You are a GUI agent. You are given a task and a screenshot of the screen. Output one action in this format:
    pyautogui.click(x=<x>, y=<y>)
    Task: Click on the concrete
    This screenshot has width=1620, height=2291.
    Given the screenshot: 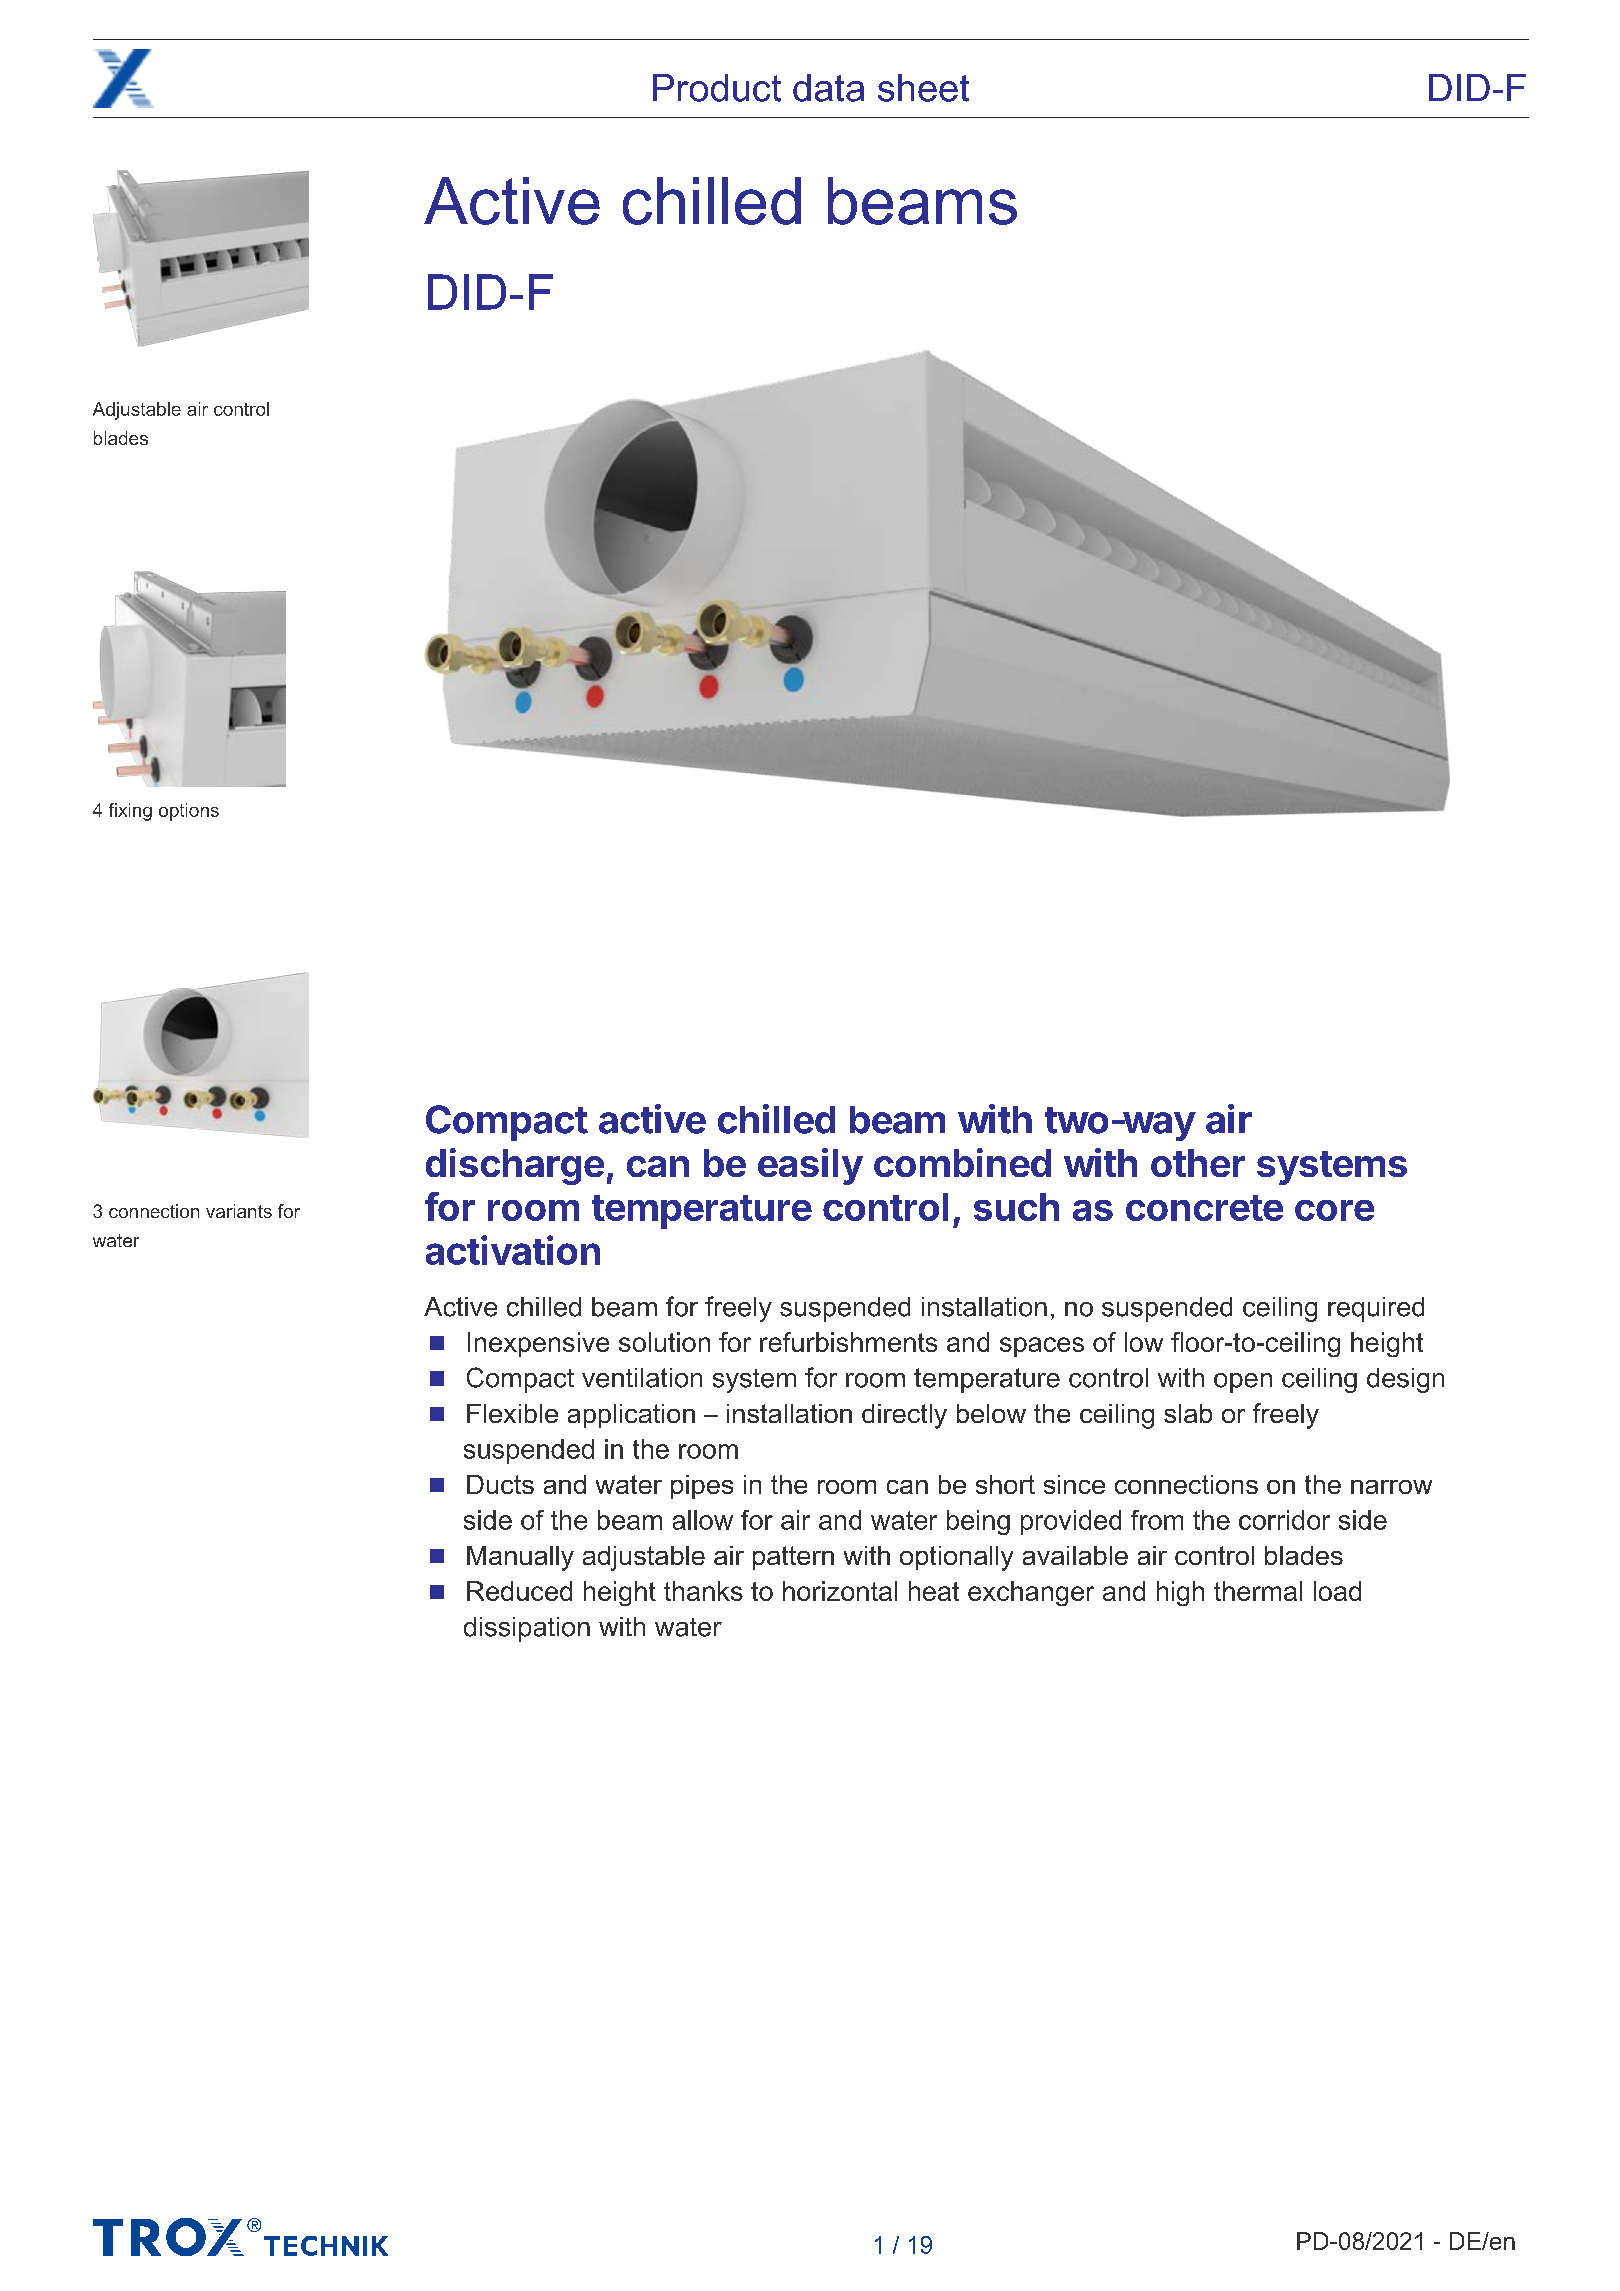 What is the action you would take?
    pyautogui.click(x=1204, y=1208)
